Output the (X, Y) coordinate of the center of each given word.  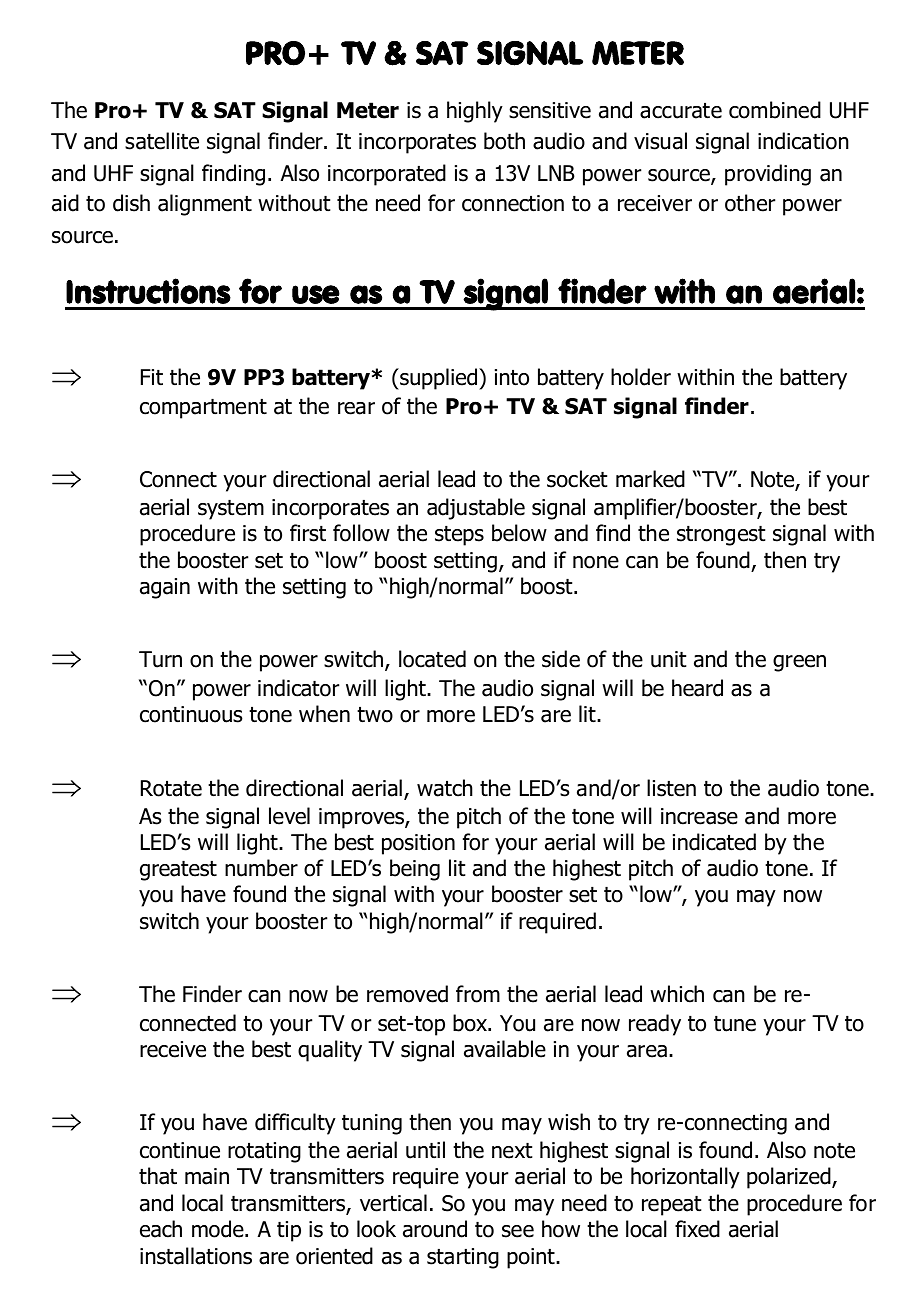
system (231, 510)
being (415, 870)
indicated (714, 842)
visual (660, 141)
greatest (178, 871)
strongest (721, 536)
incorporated (387, 175)
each (161, 1229)
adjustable (476, 509)
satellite (162, 141)
